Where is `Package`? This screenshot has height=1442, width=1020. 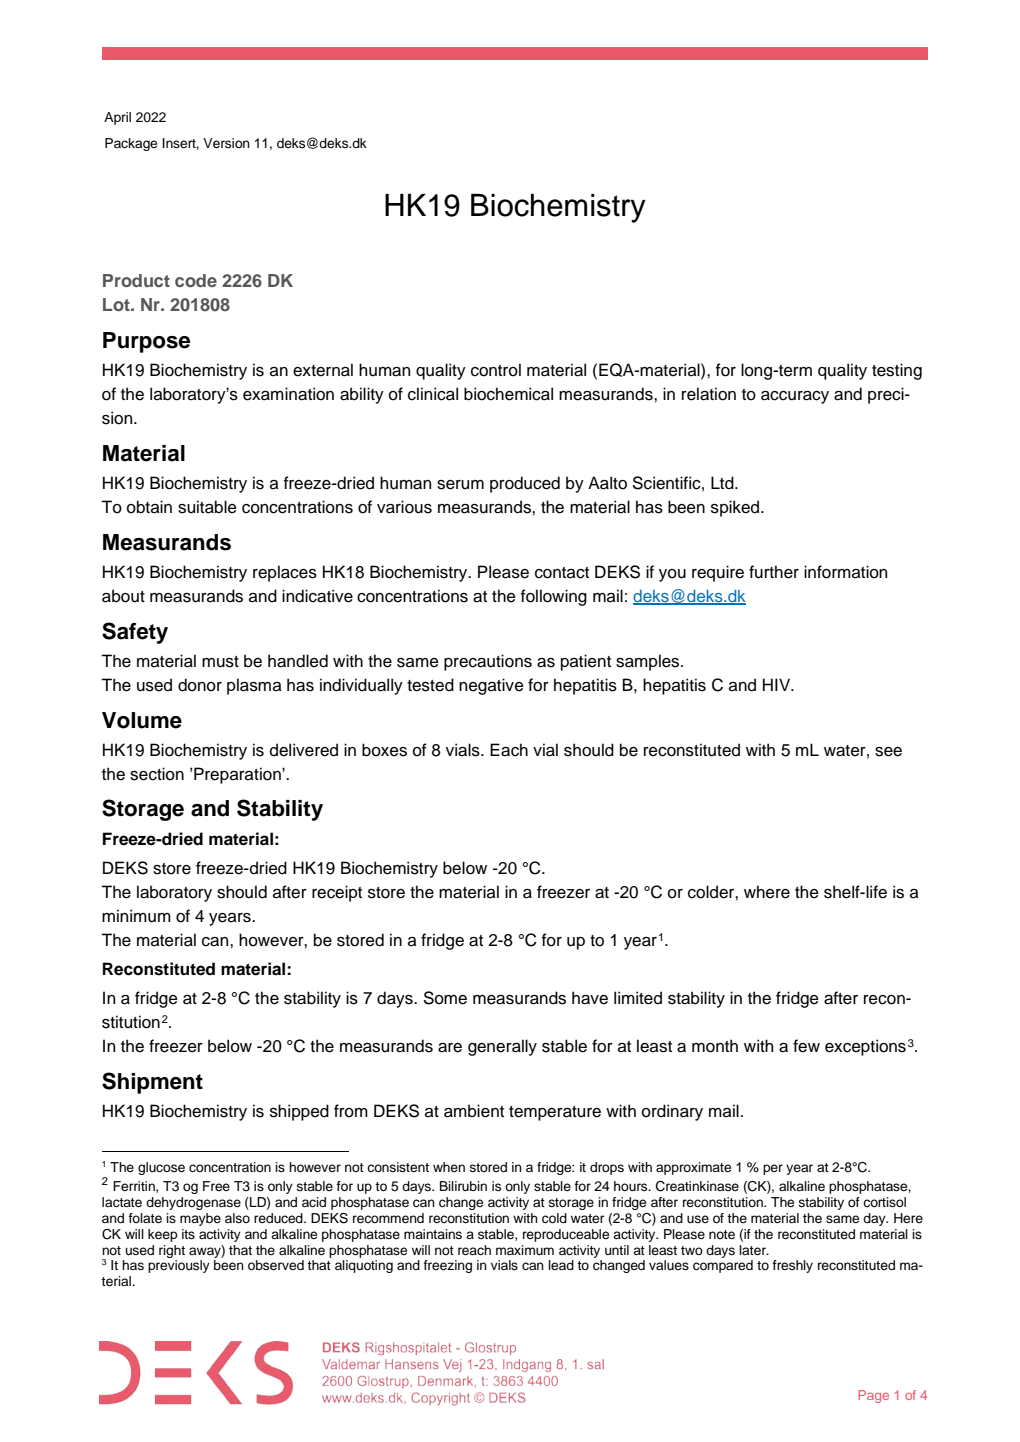
Package is located at coordinates (131, 144).
